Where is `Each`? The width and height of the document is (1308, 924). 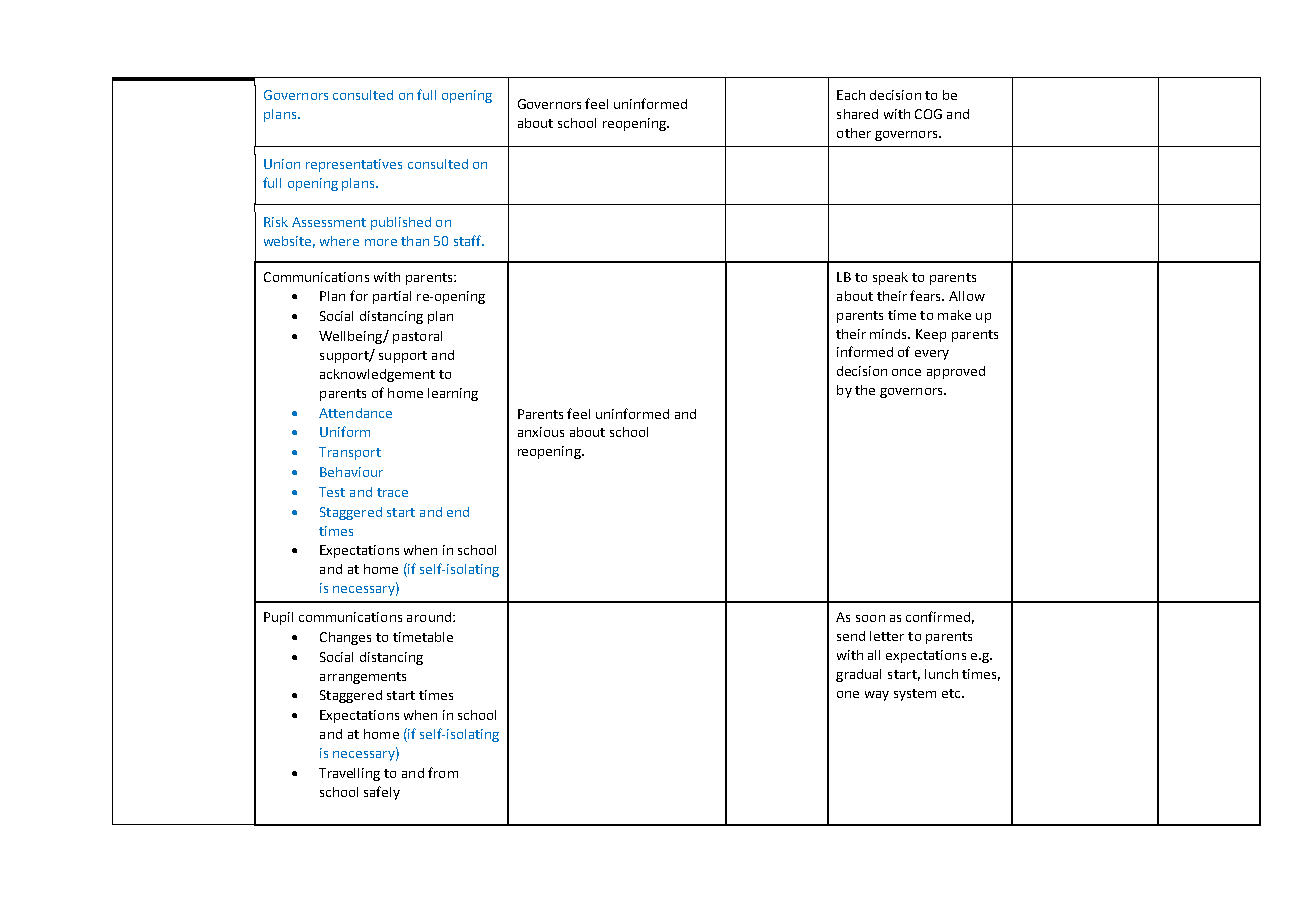
Each is located at coordinates (851, 95).
